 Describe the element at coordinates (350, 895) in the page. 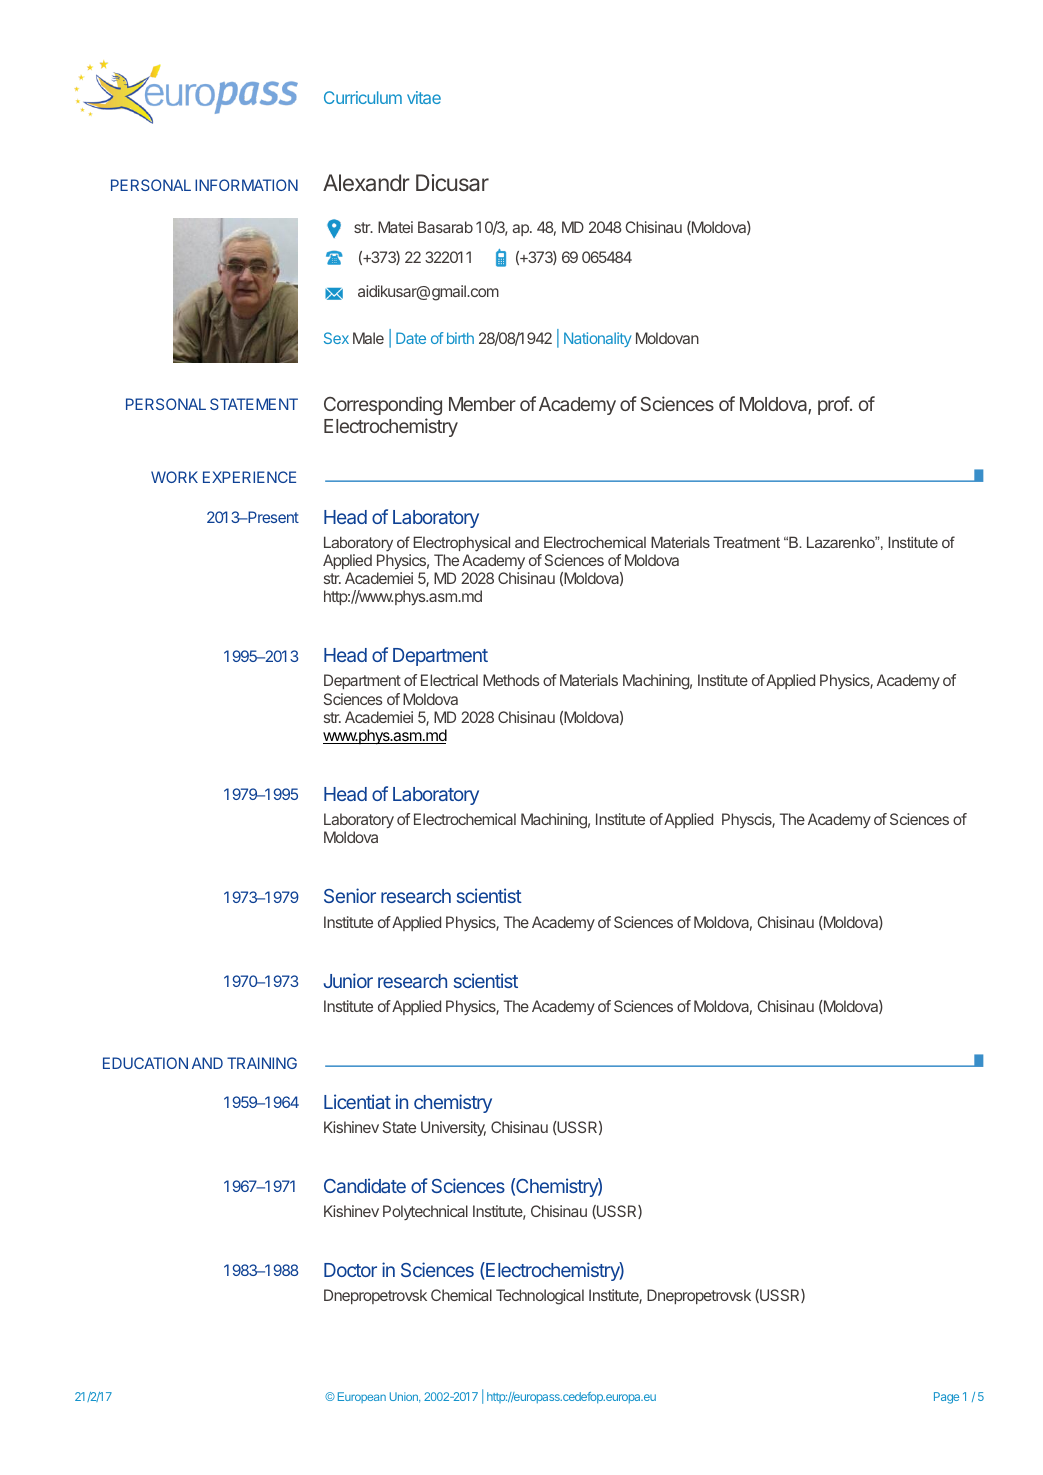

I see `Senior` at that location.
